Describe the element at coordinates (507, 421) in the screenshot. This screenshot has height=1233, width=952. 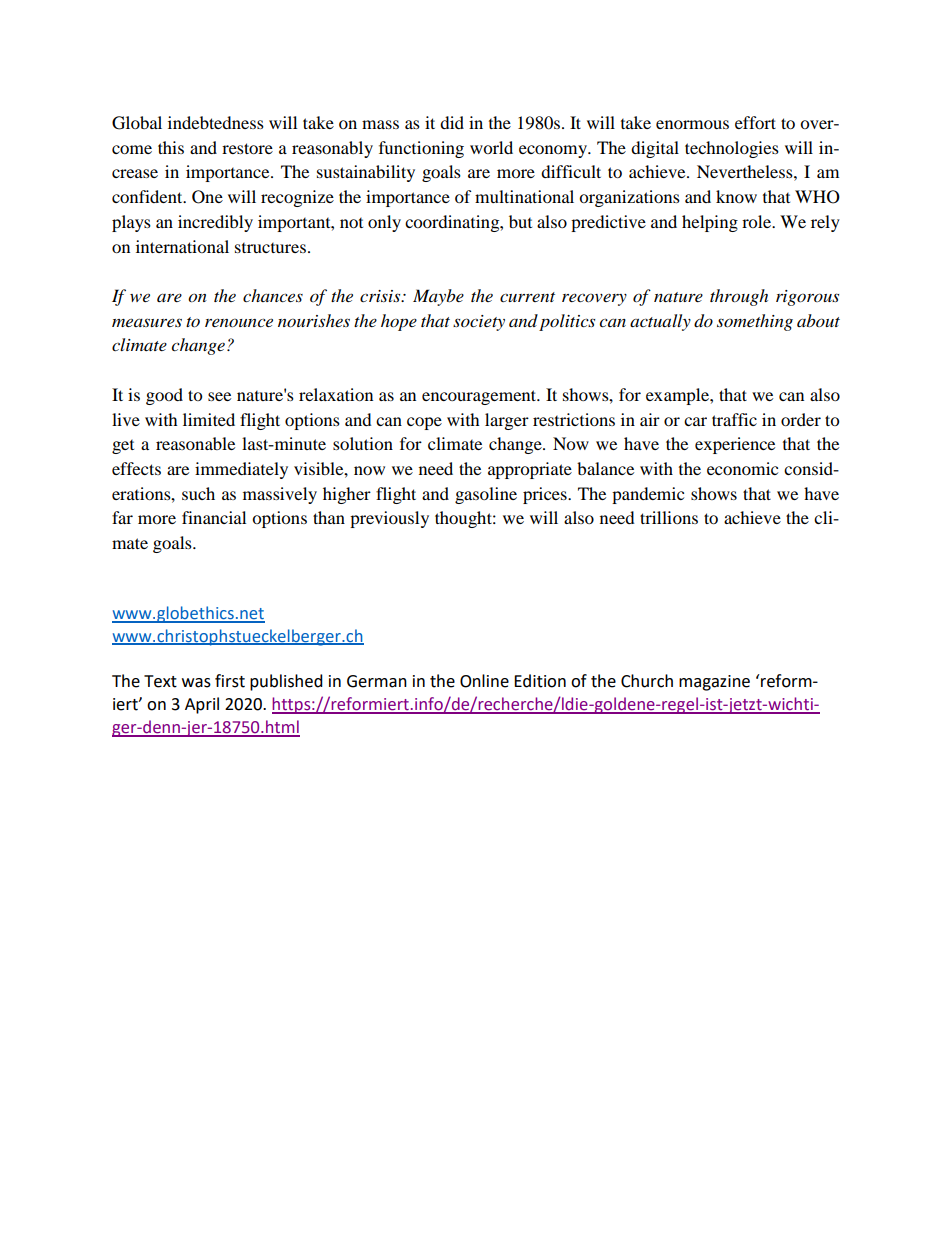
I see `larger` at that location.
